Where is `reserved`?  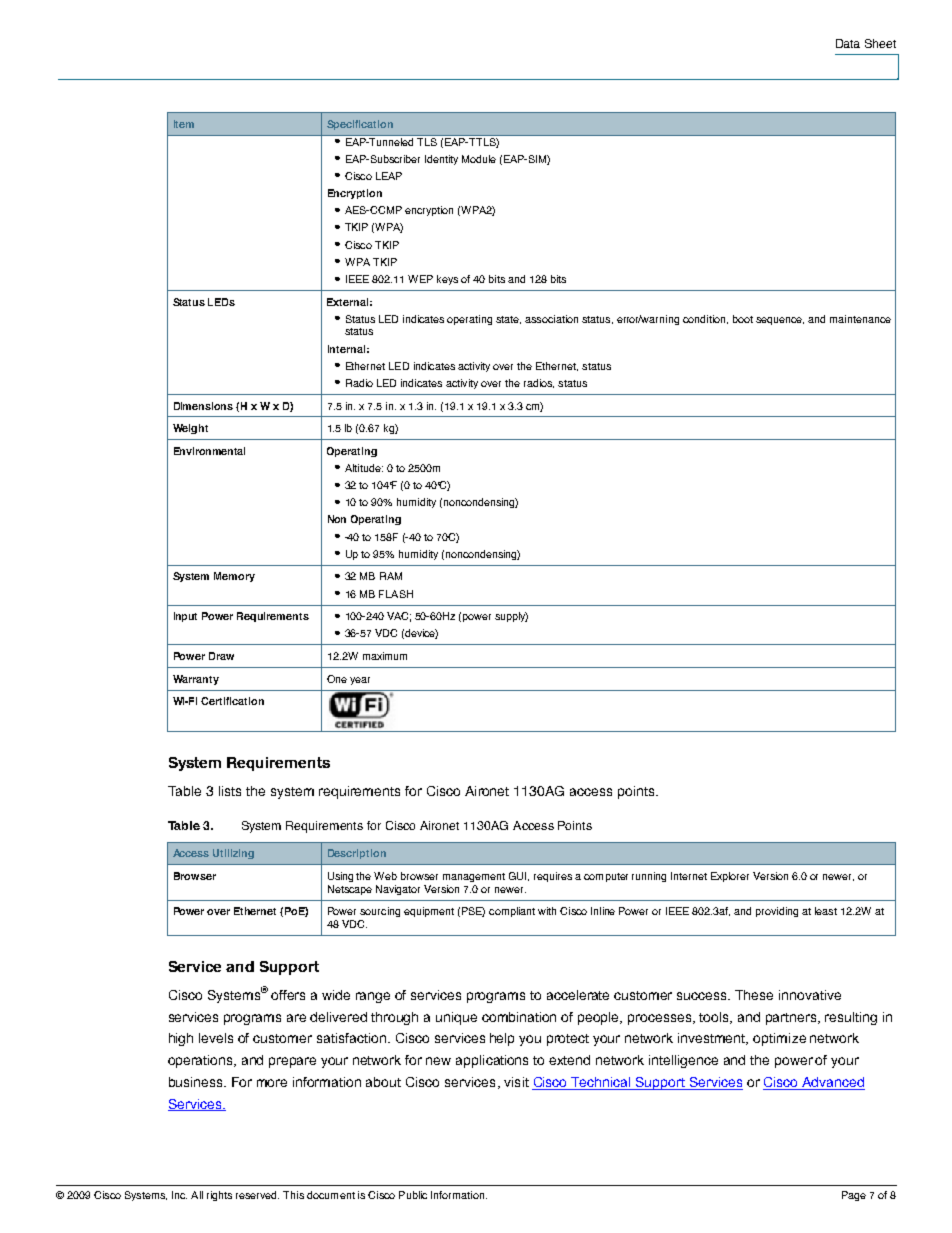 reserved is located at coordinates (257, 1195).
